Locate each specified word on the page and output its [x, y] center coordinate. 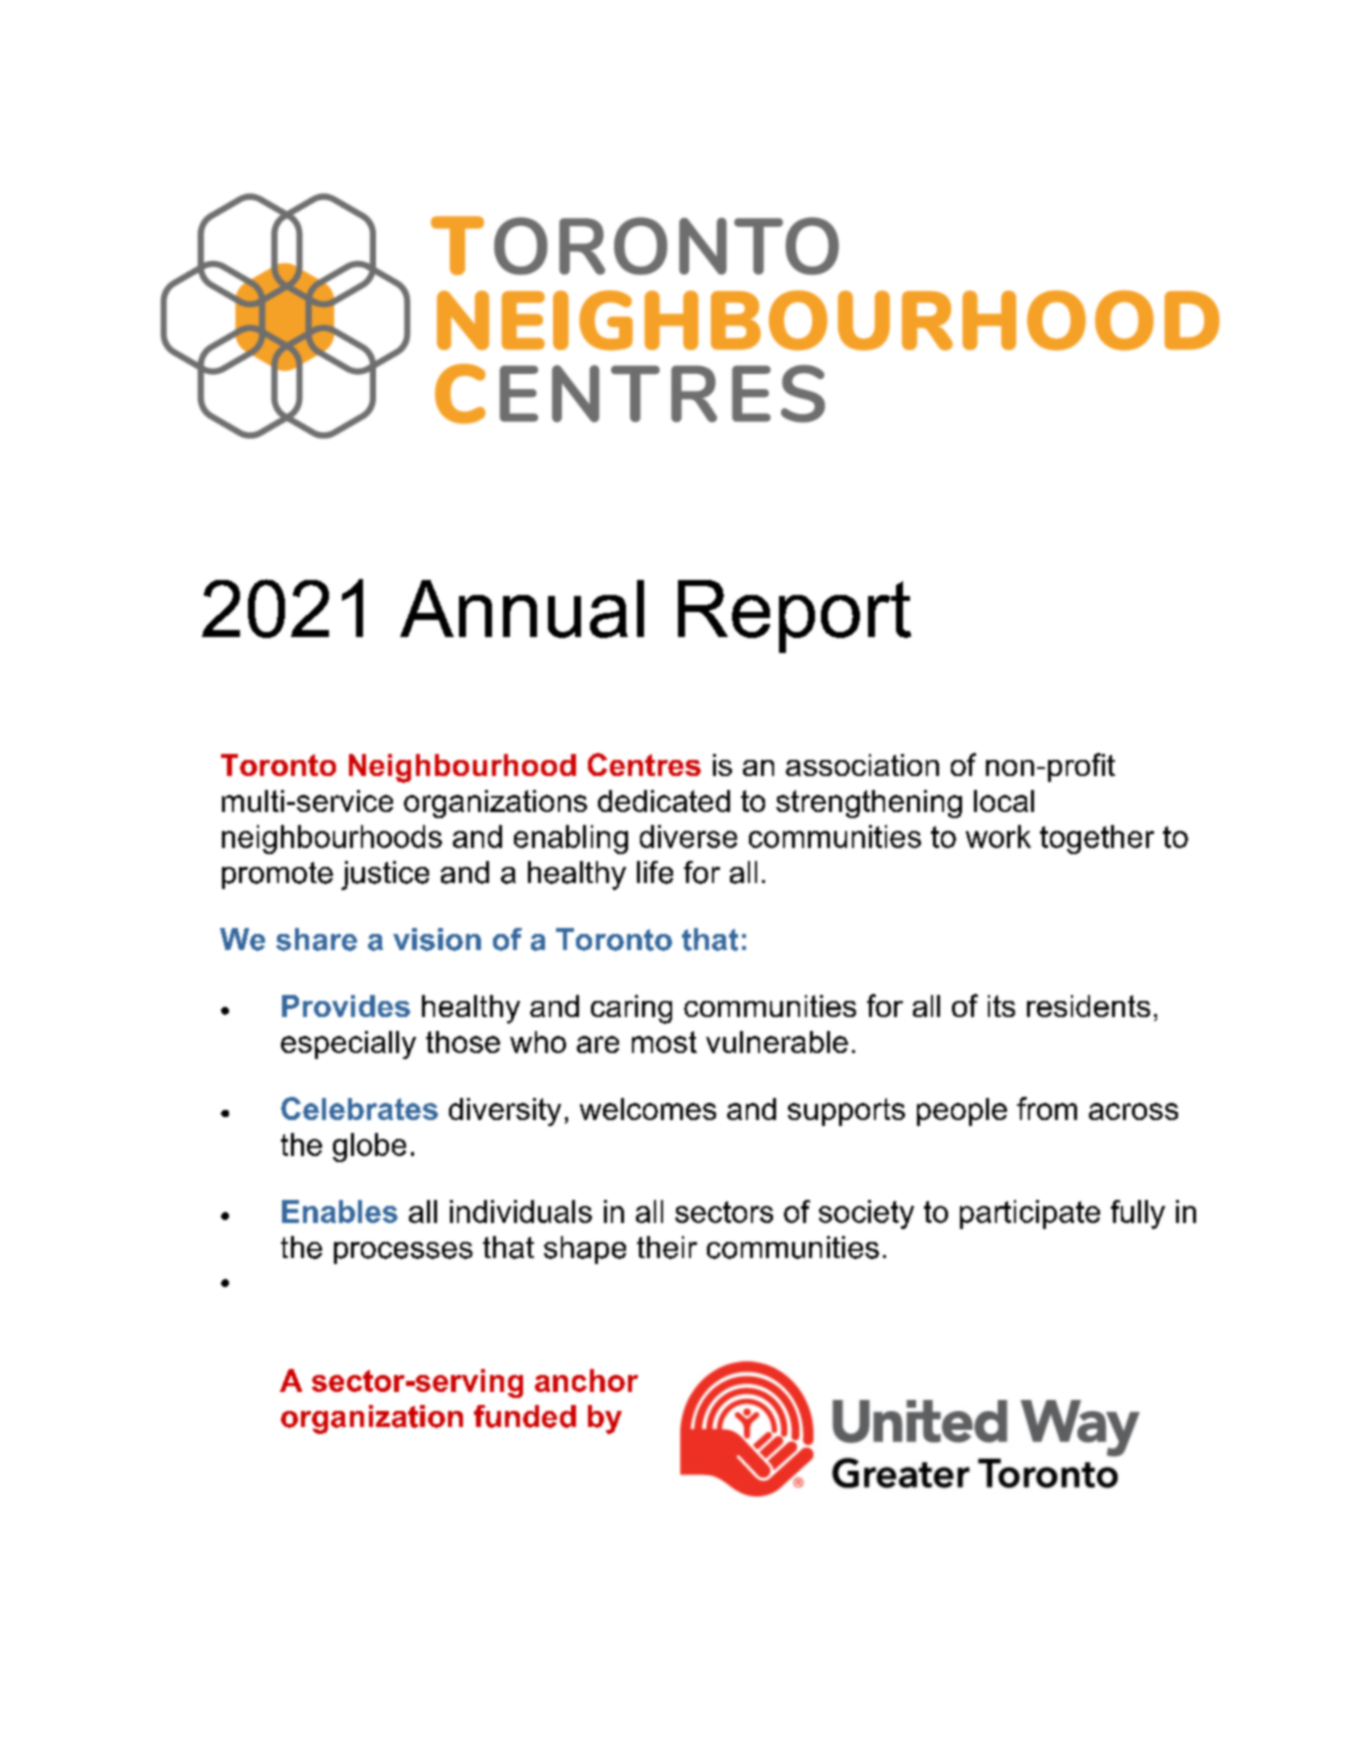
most [664, 1042]
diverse [688, 836]
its [1001, 1006]
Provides [346, 1006]
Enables [340, 1211]
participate [1030, 1214]
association [862, 765]
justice [385, 875]
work [998, 836]
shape [585, 1250]
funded [525, 1416]
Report [794, 616]
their [667, 1247]
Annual [522, 609]
